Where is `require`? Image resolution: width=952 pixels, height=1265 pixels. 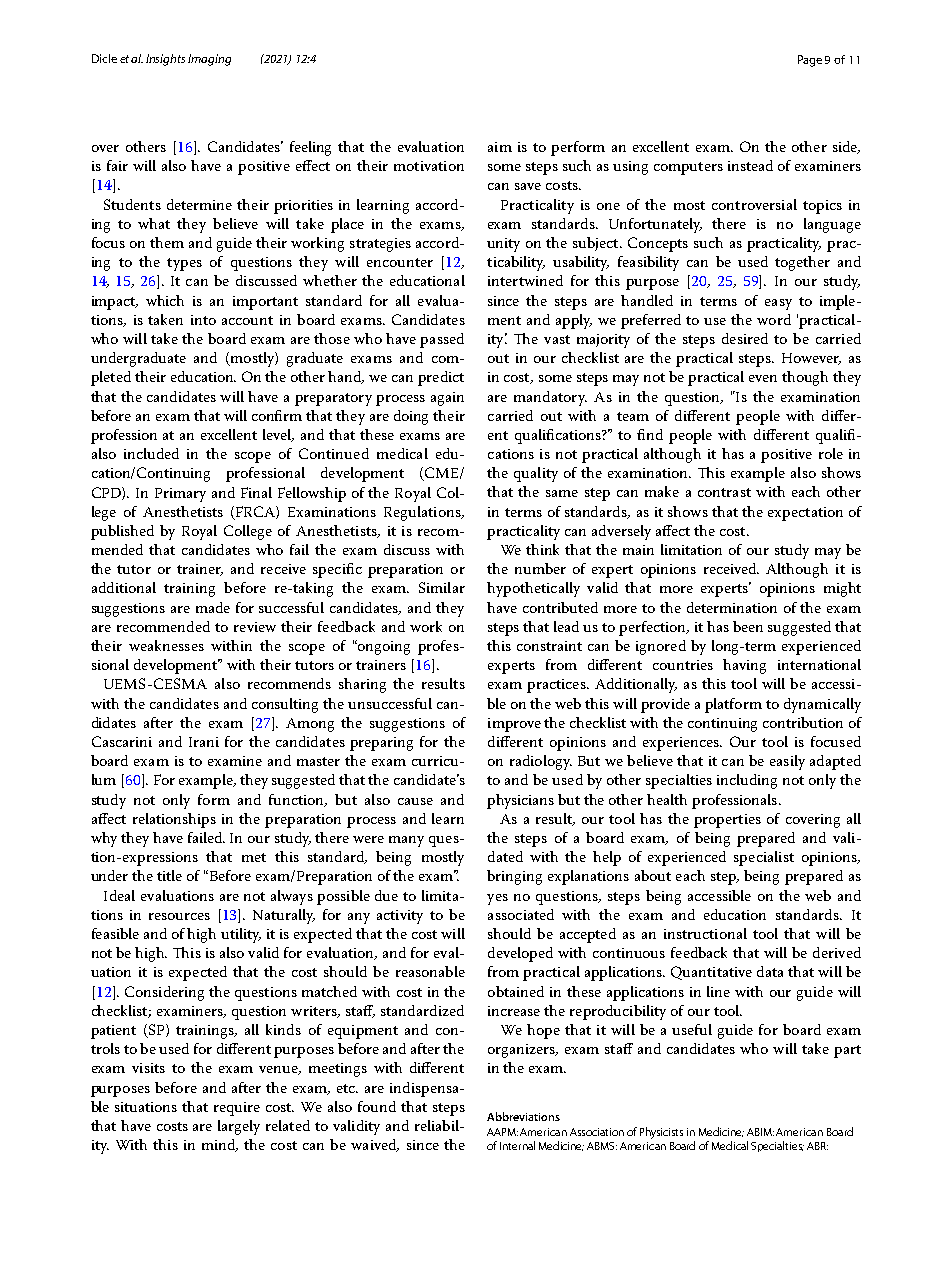
require is located at coordinates (237, 1109).
